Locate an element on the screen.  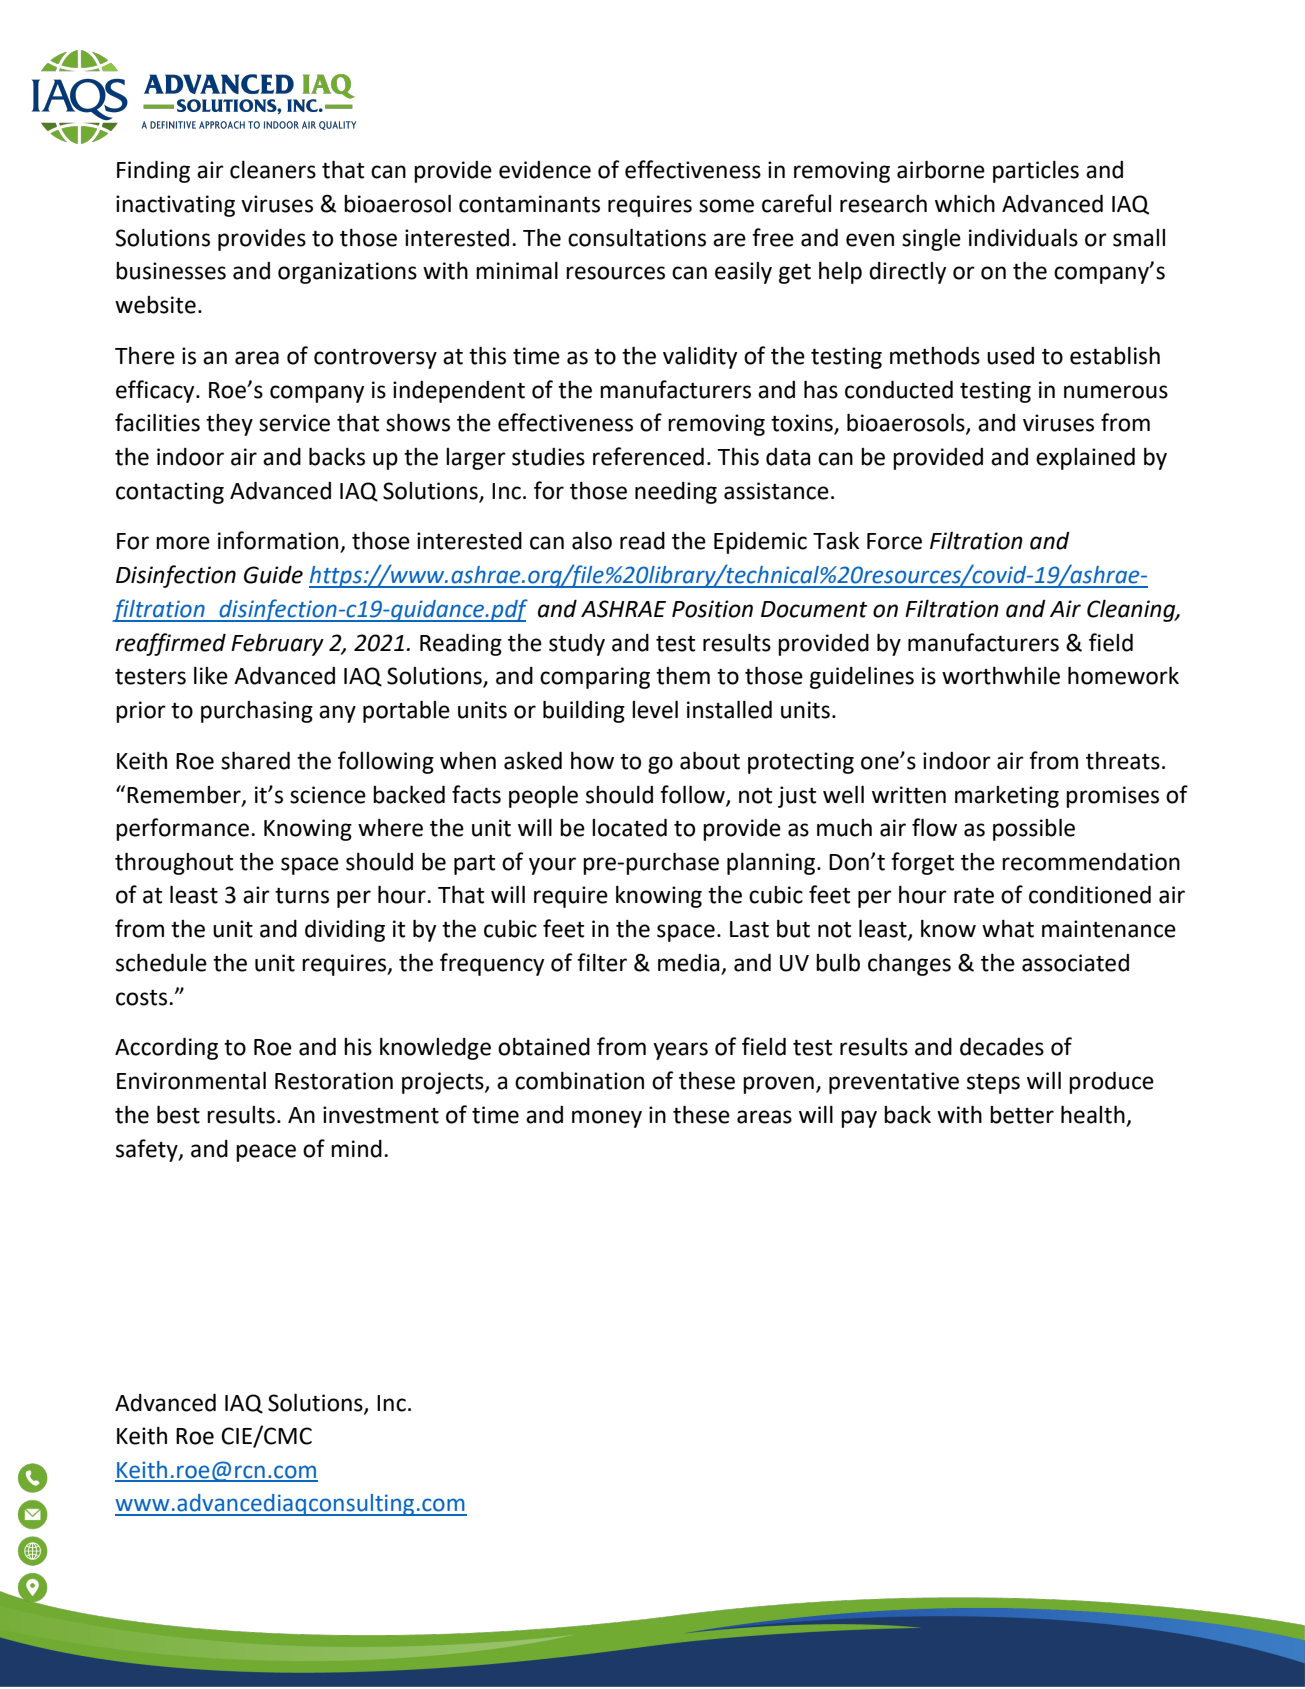
needing is located at coordinates (676, 493).
